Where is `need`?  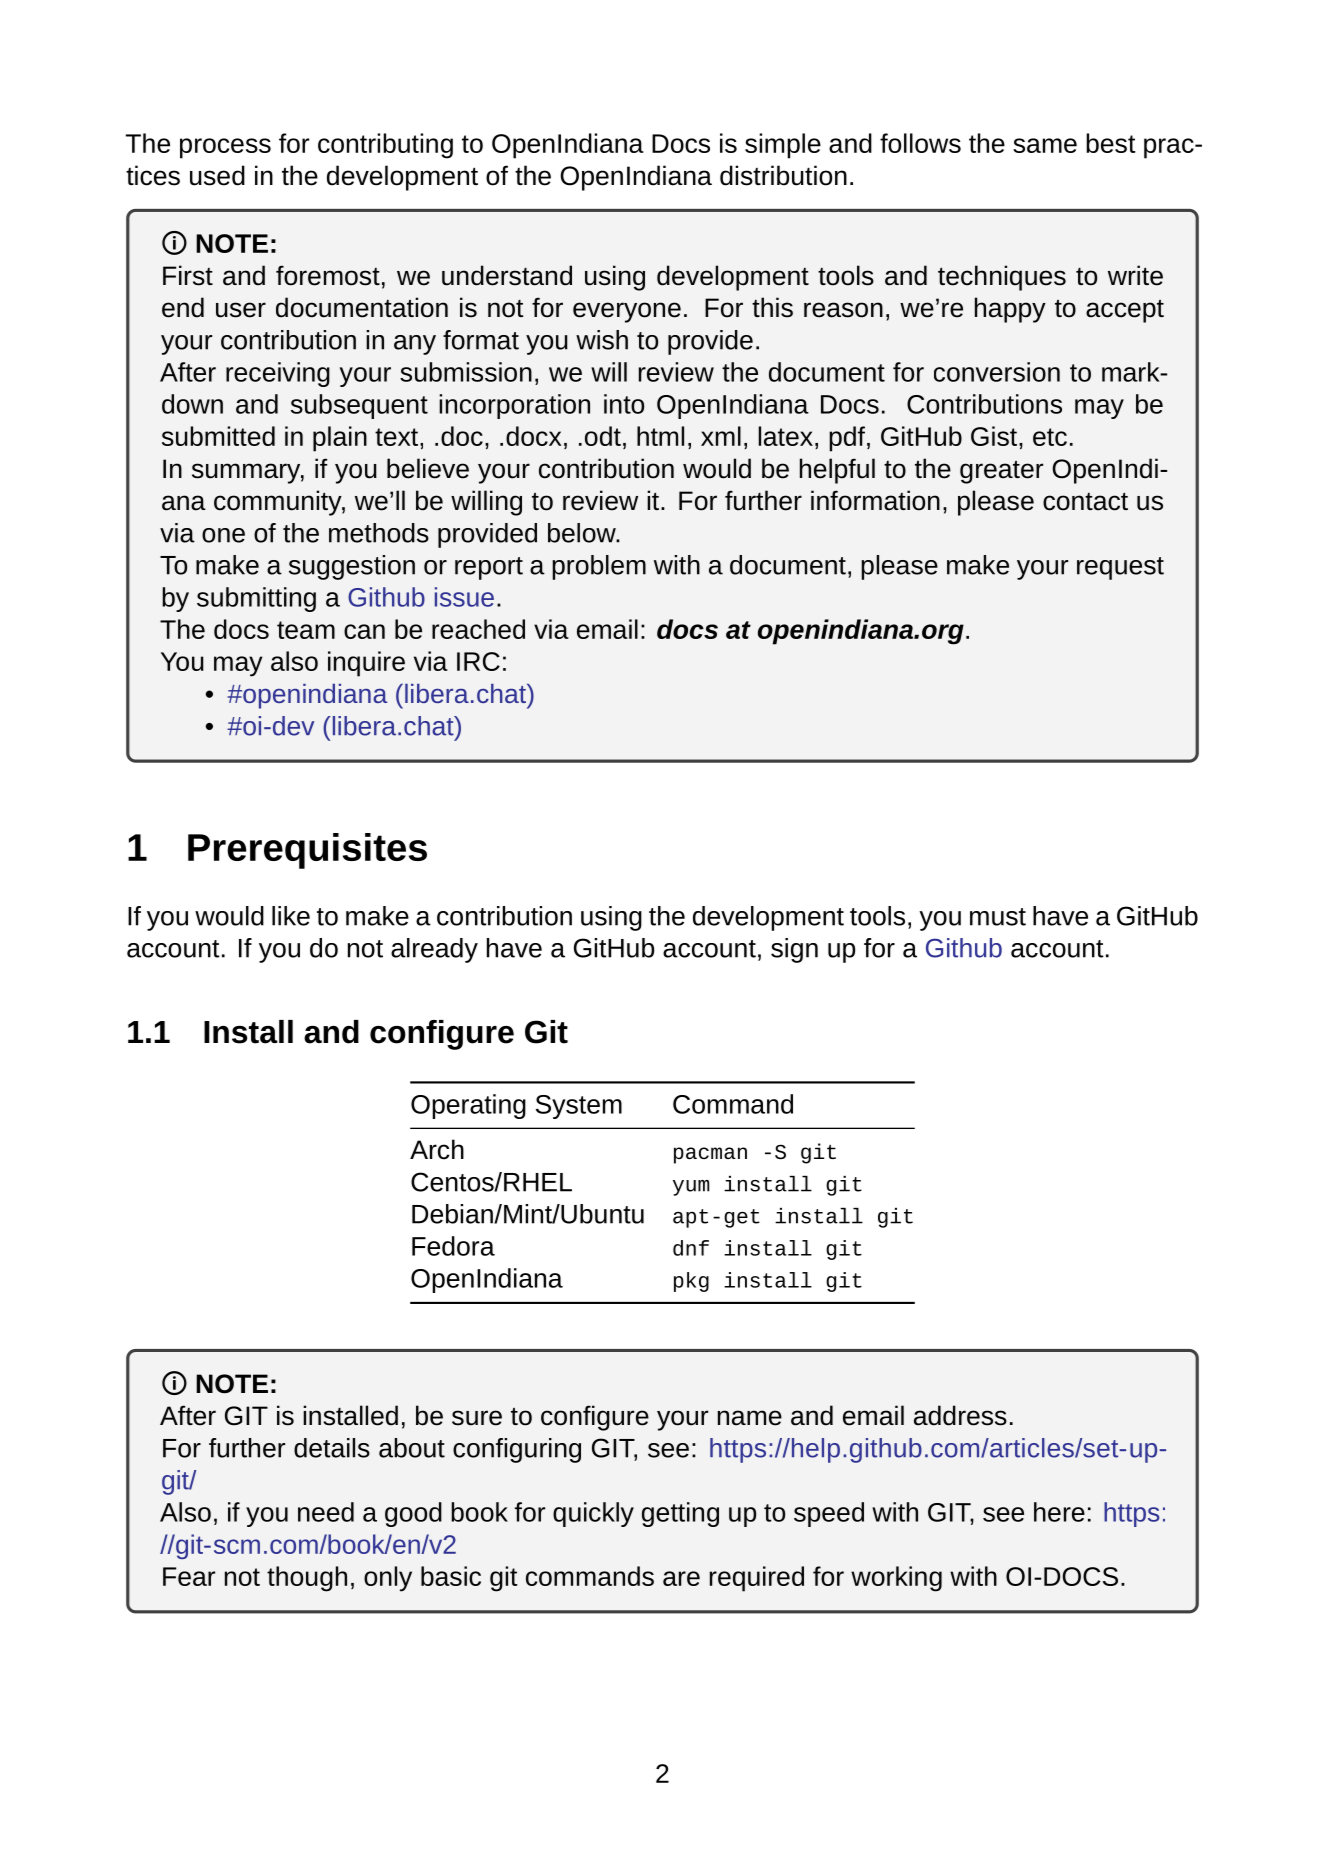 need is located at coordinates (326, 1512).
